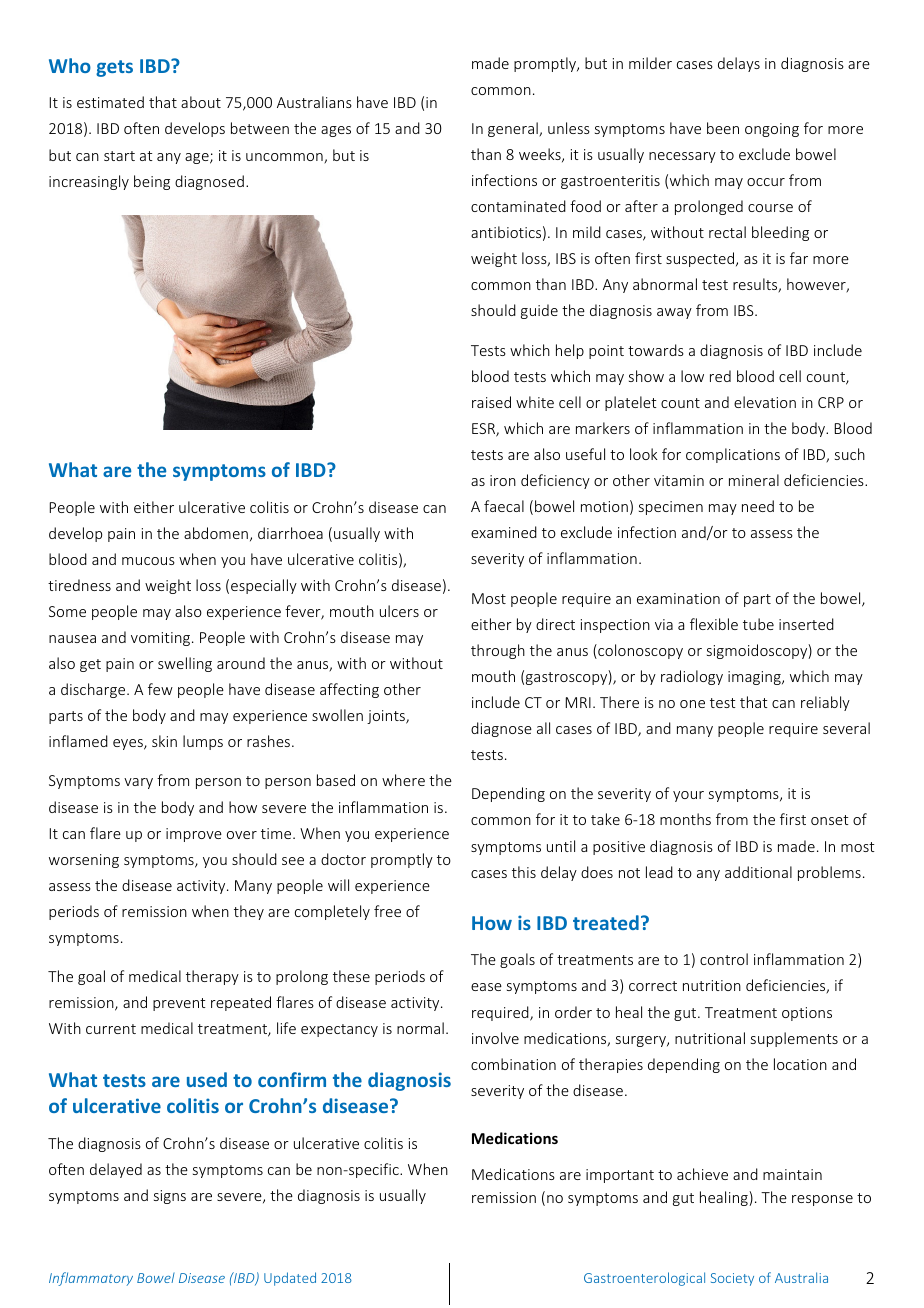 The width and height of the screenshot is (924, 1308). Describe the element at coordinates (201, 102) in the screenshot. I see `about` at that location.
